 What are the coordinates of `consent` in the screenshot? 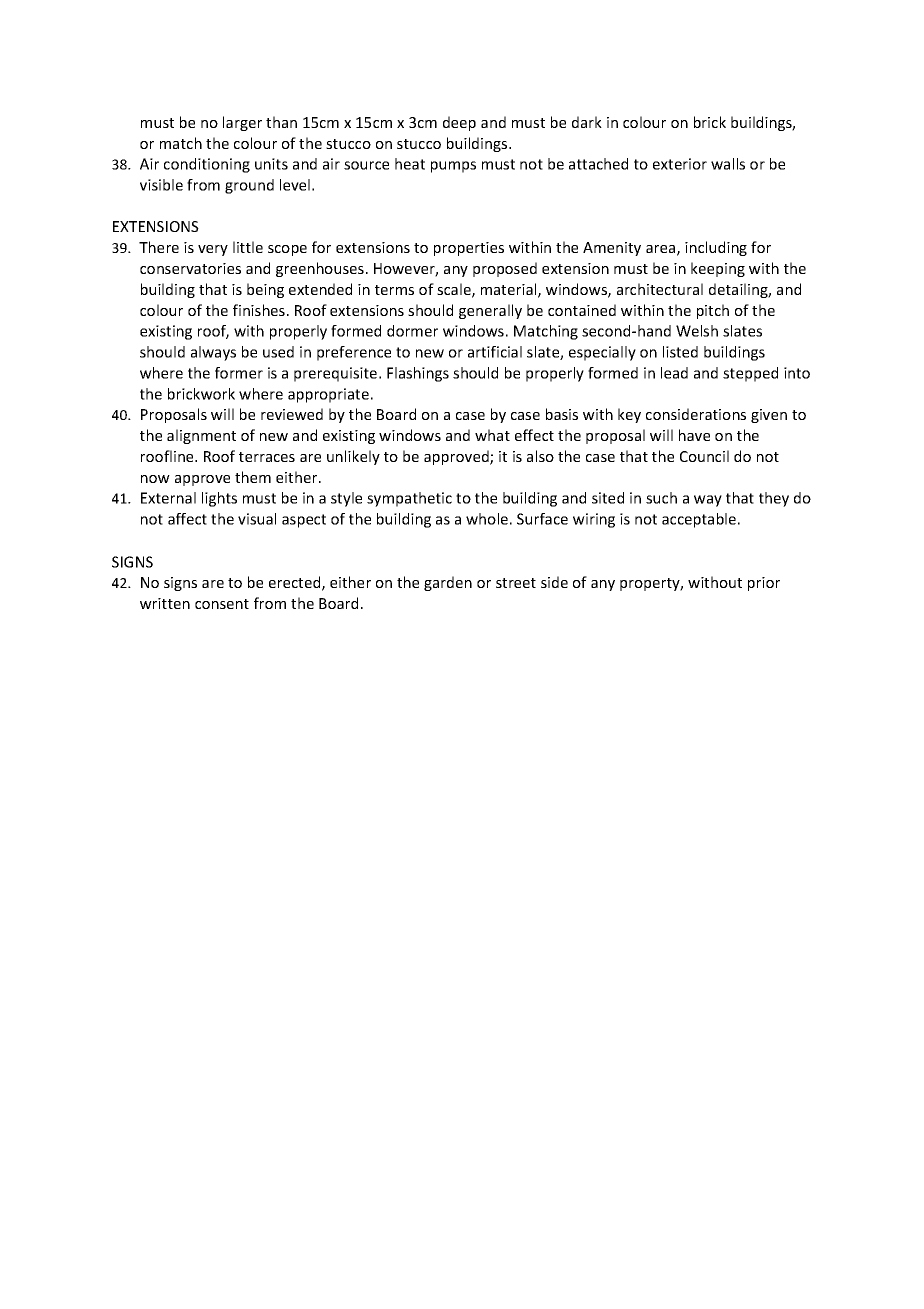 It's located at (222, 604).
